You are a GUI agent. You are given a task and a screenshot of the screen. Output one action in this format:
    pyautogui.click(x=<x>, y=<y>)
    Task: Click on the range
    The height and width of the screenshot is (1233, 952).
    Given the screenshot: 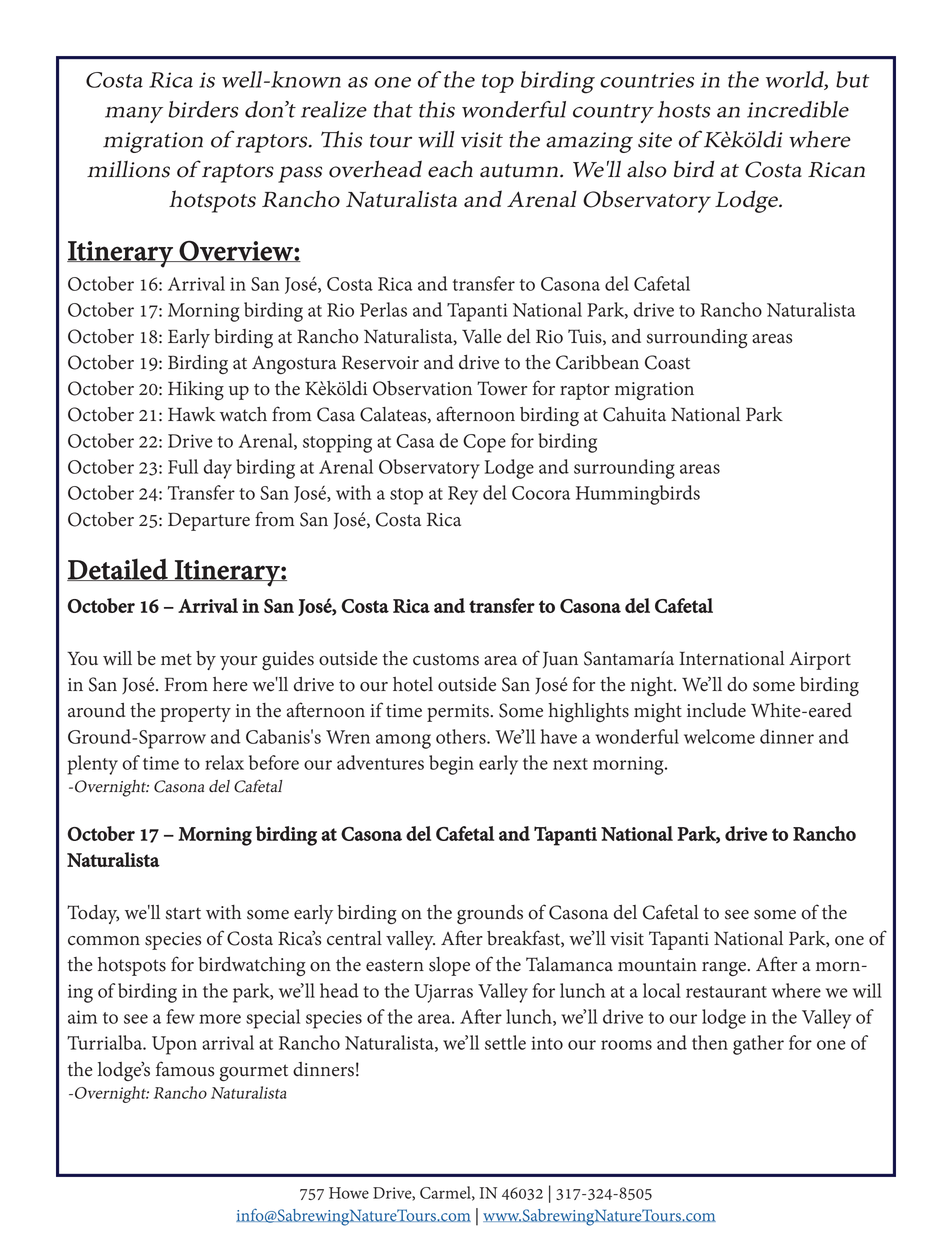 What is the action you would take?
    pyautogui.click(x=725, y=969)
